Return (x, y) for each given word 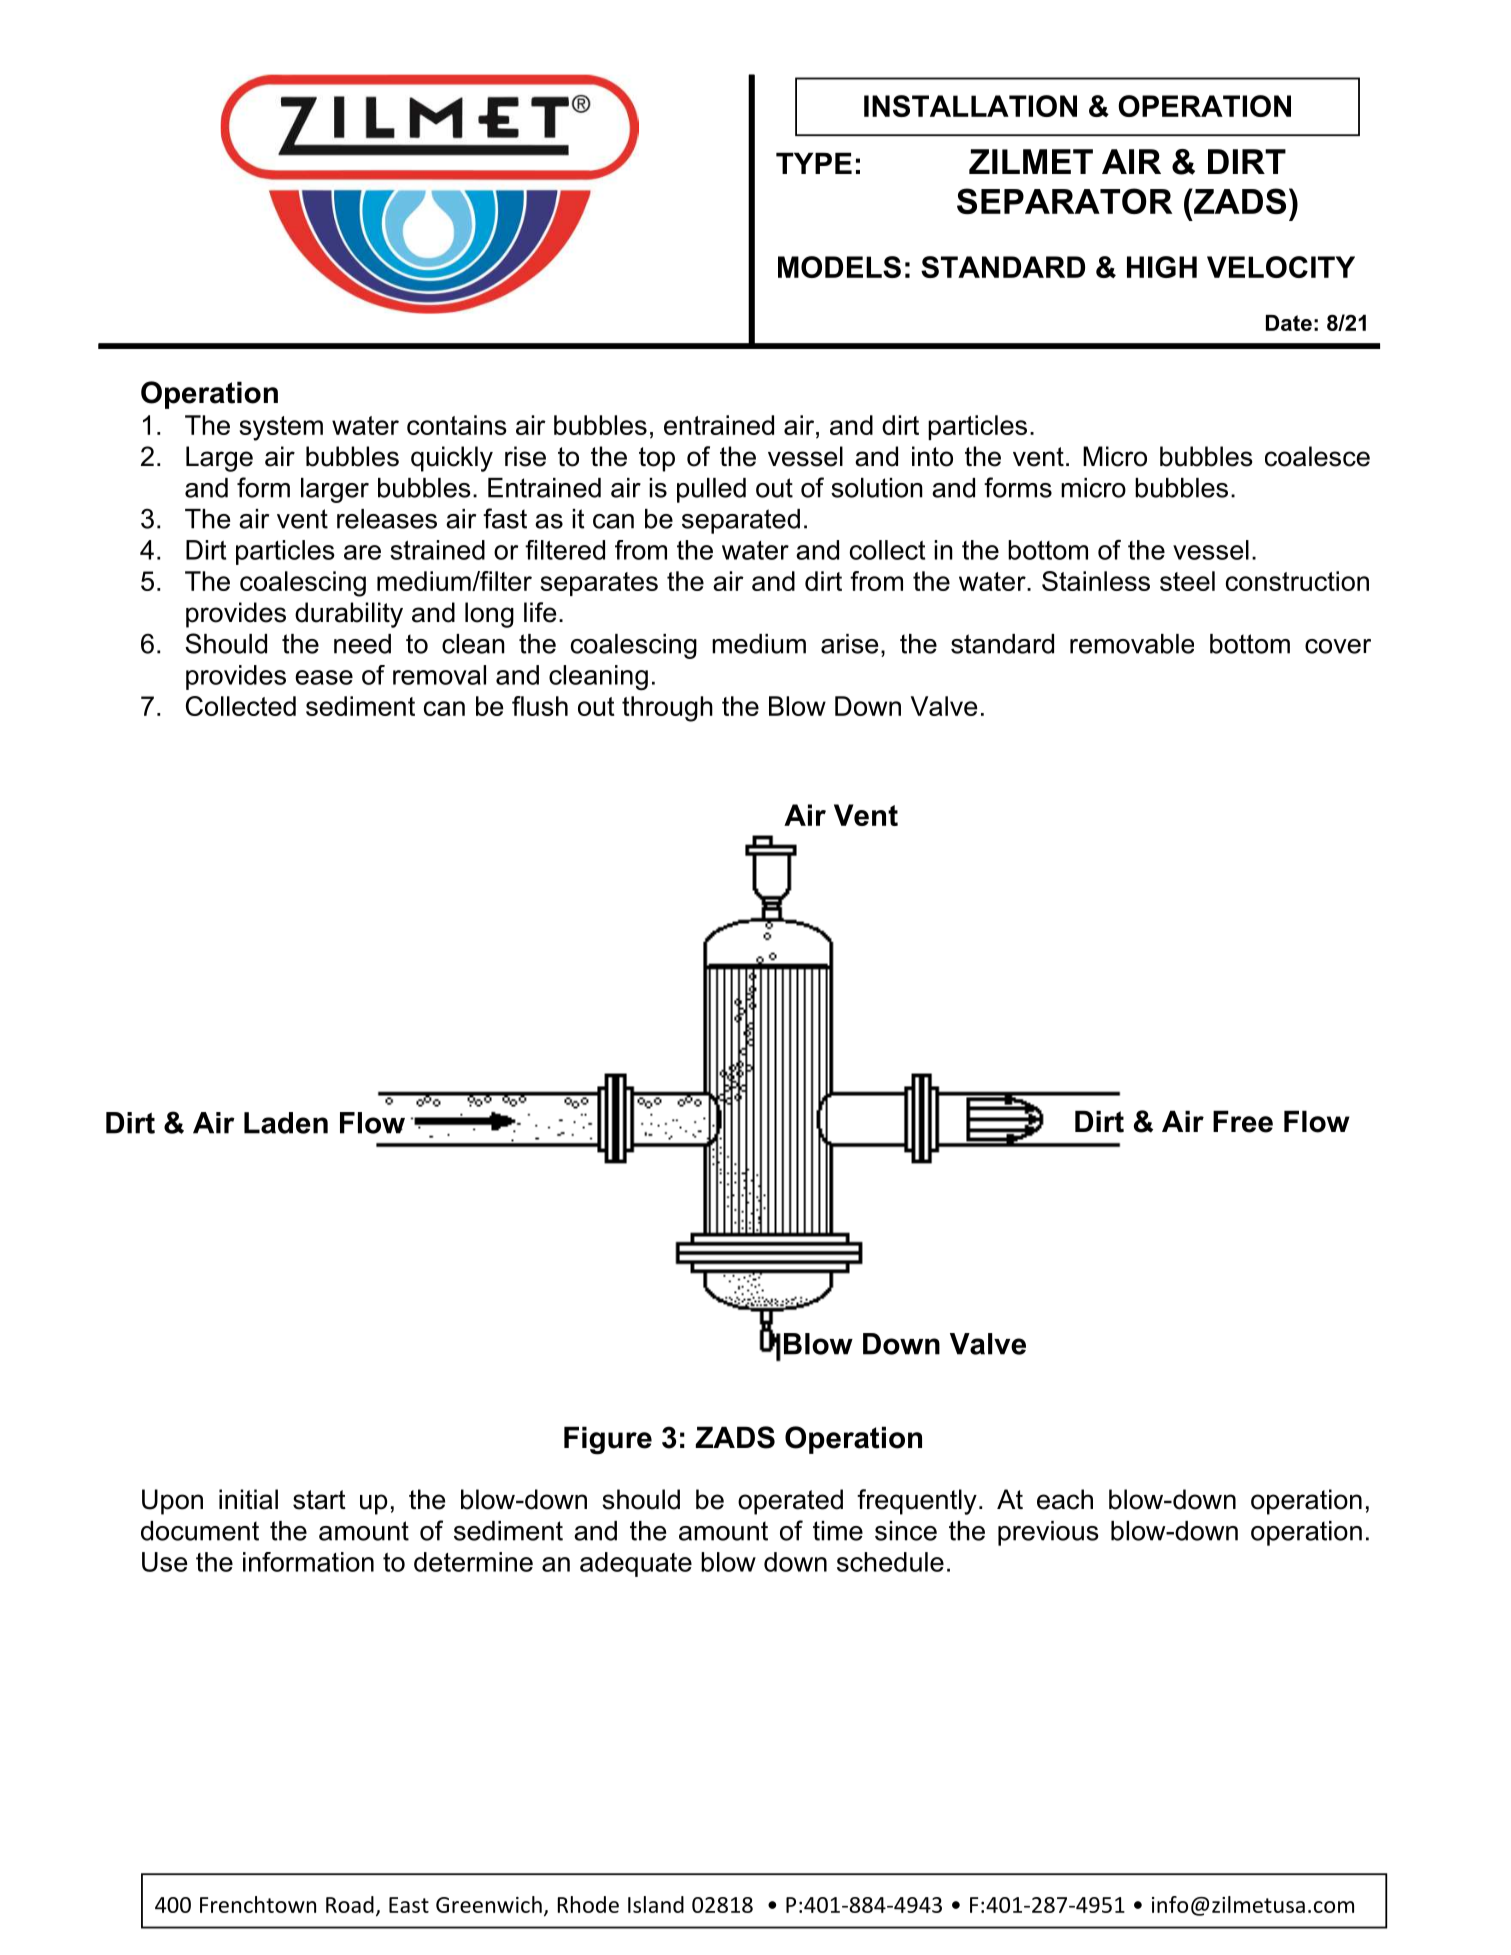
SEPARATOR (1064, 201)
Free (1243, 1121)
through (667, 709)
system (281, 428)
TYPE (814, 163)
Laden (286, 1123)
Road (350, 1904)
